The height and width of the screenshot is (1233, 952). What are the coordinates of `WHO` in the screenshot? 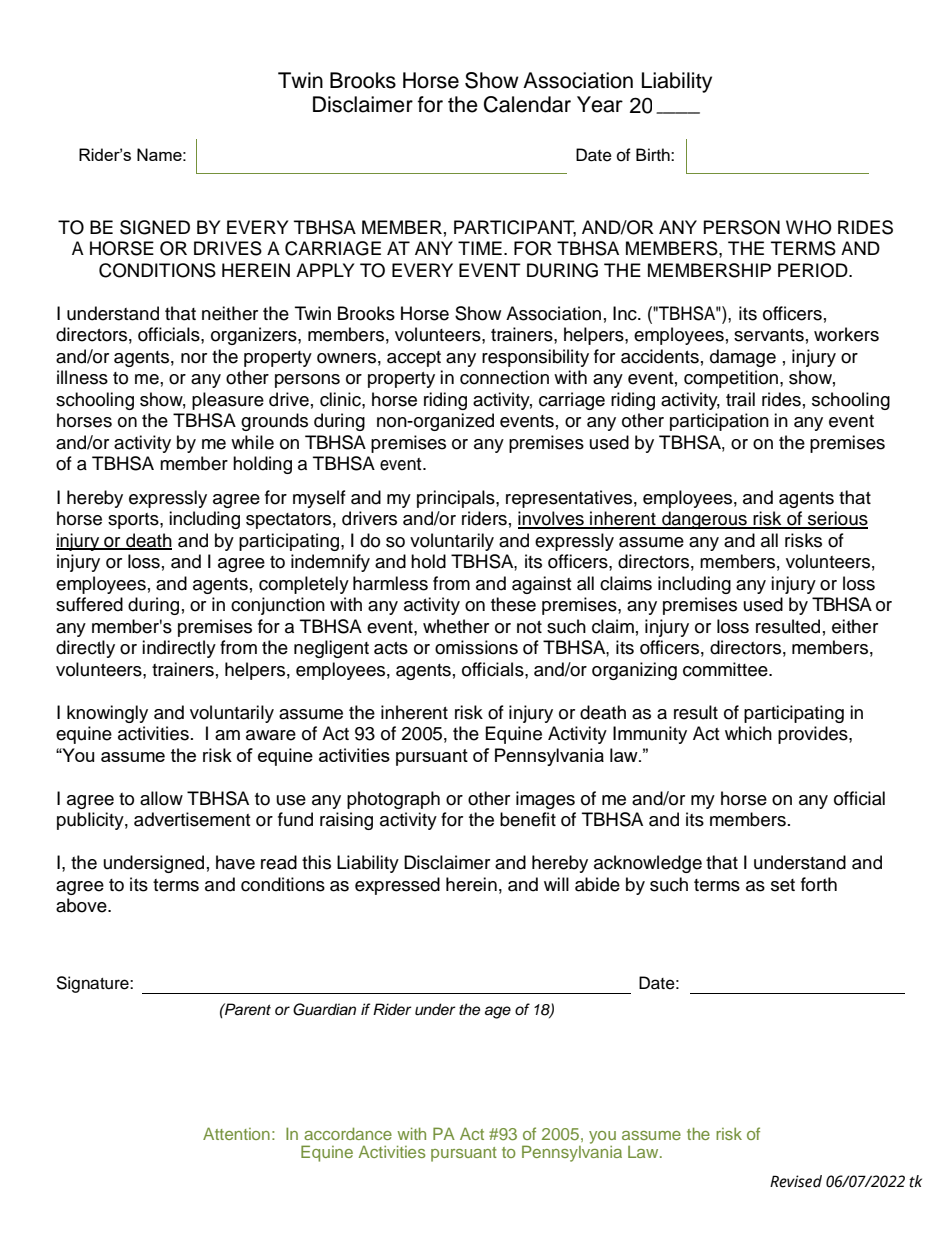 It's located at (809, 227).
